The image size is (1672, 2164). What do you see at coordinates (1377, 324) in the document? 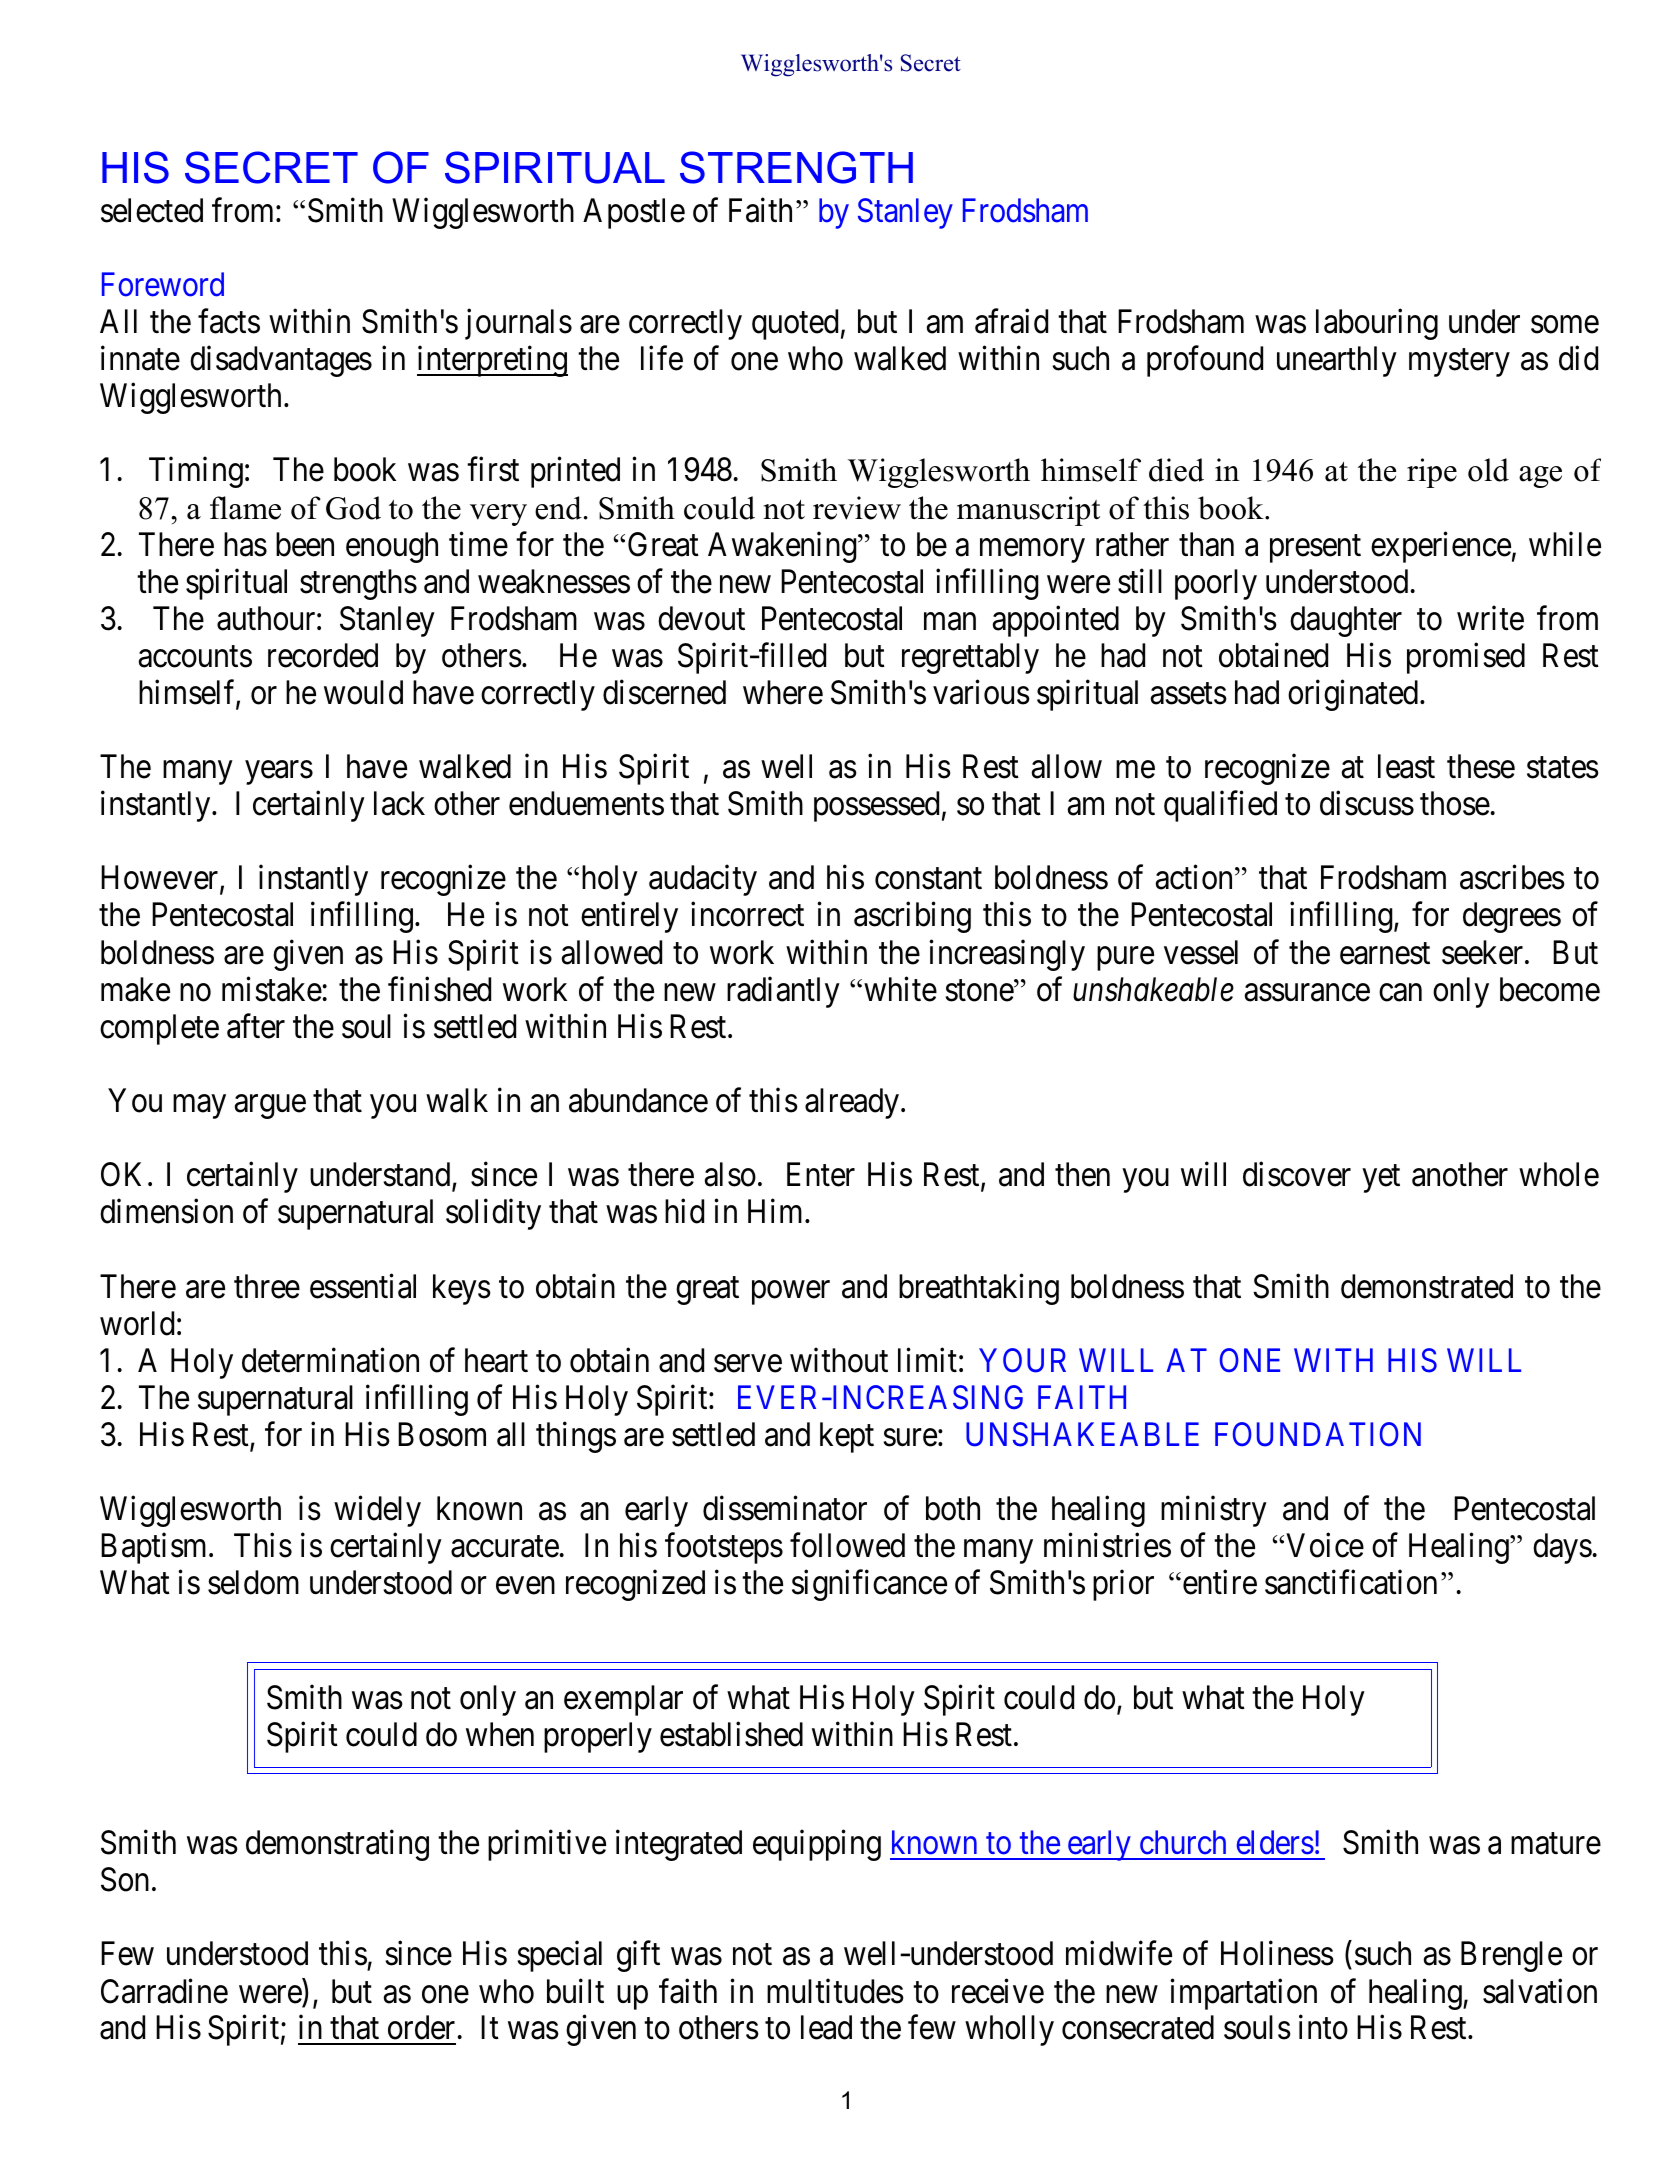
I see `labouring` at bounding box center [1377, 324].
